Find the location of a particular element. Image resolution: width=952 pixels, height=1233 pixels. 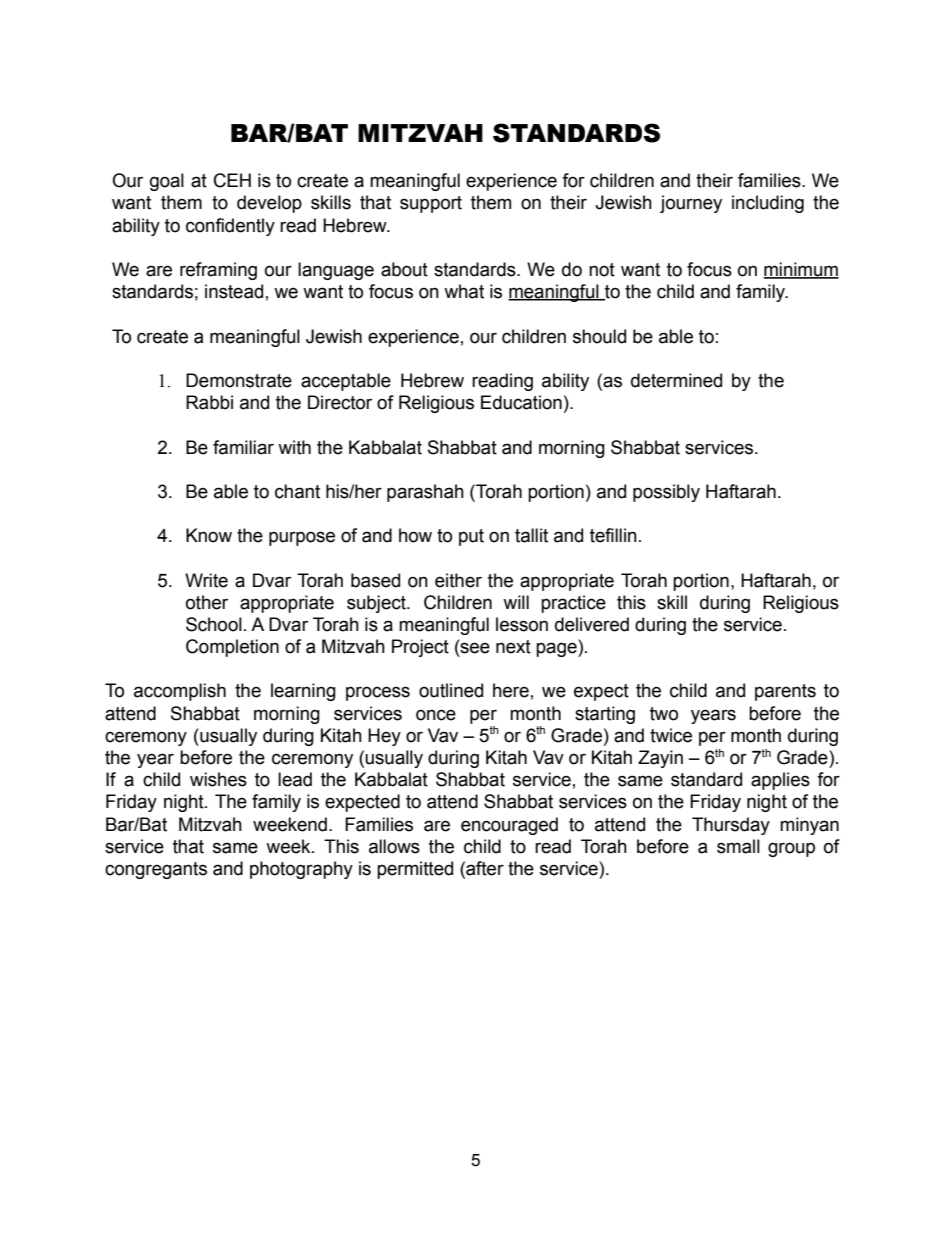

encouraged is located at coordinates (509, 826).
